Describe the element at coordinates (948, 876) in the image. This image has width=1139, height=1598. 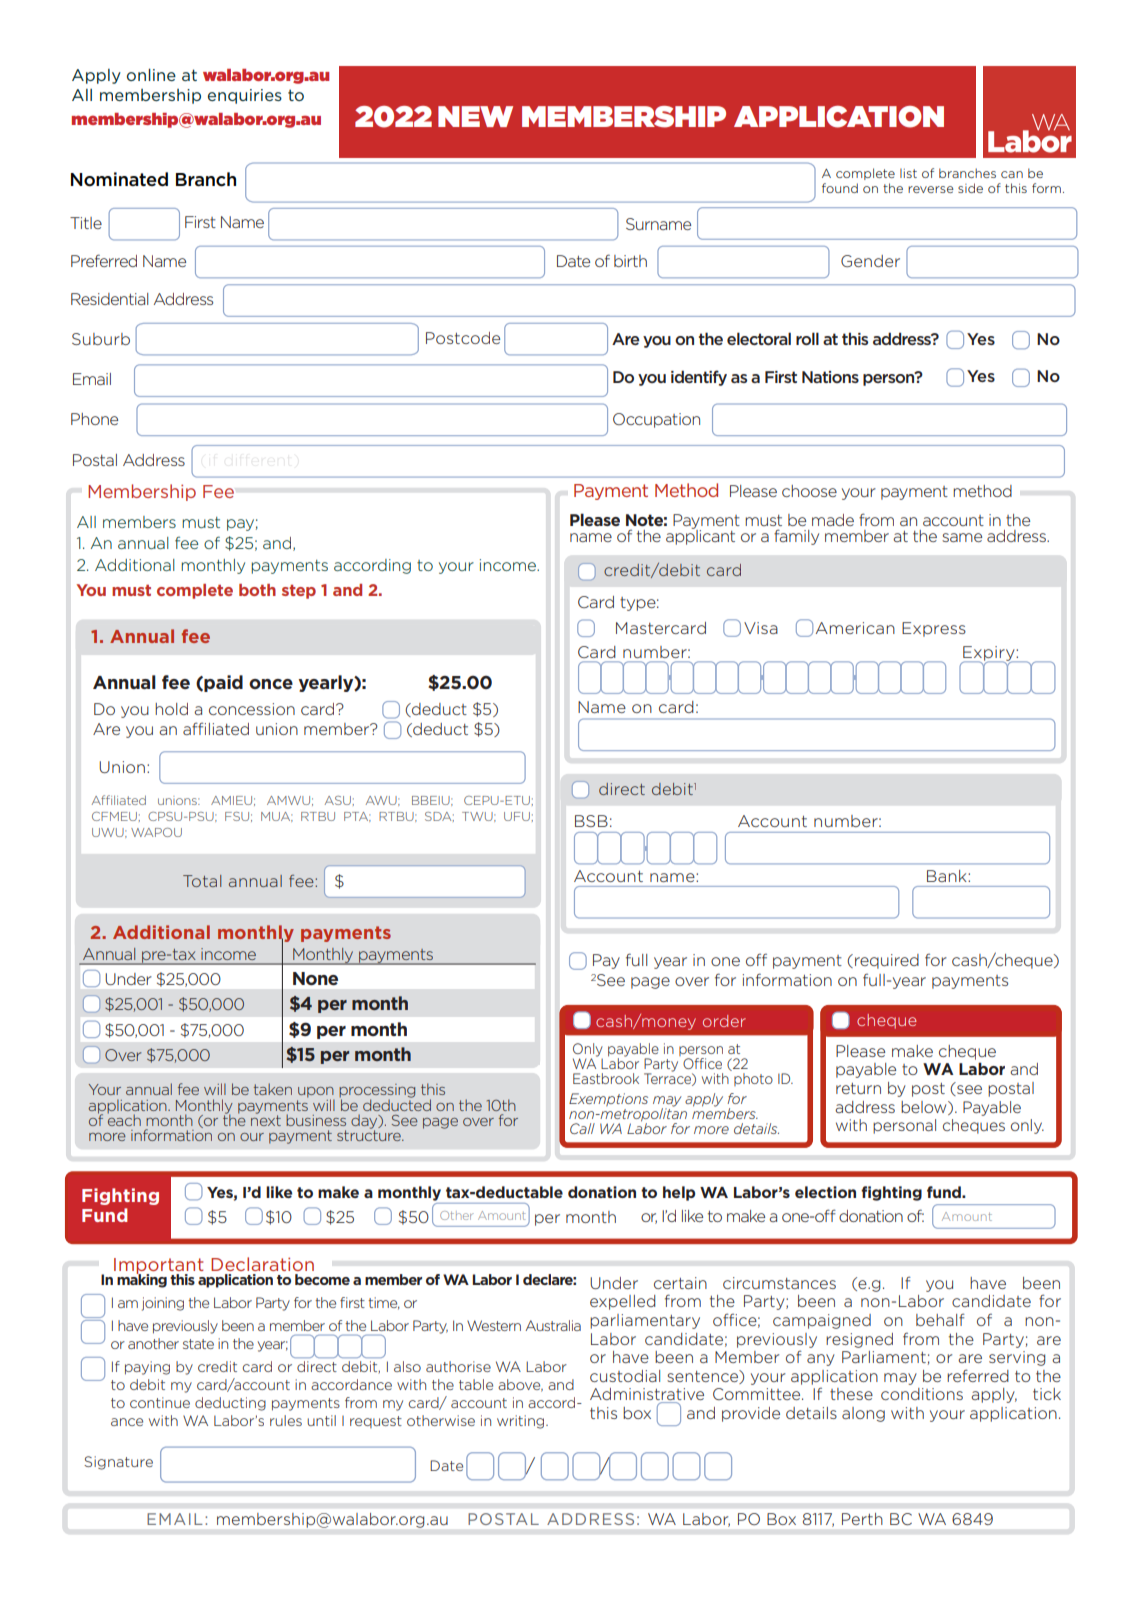
I see `Bank` at that location.
